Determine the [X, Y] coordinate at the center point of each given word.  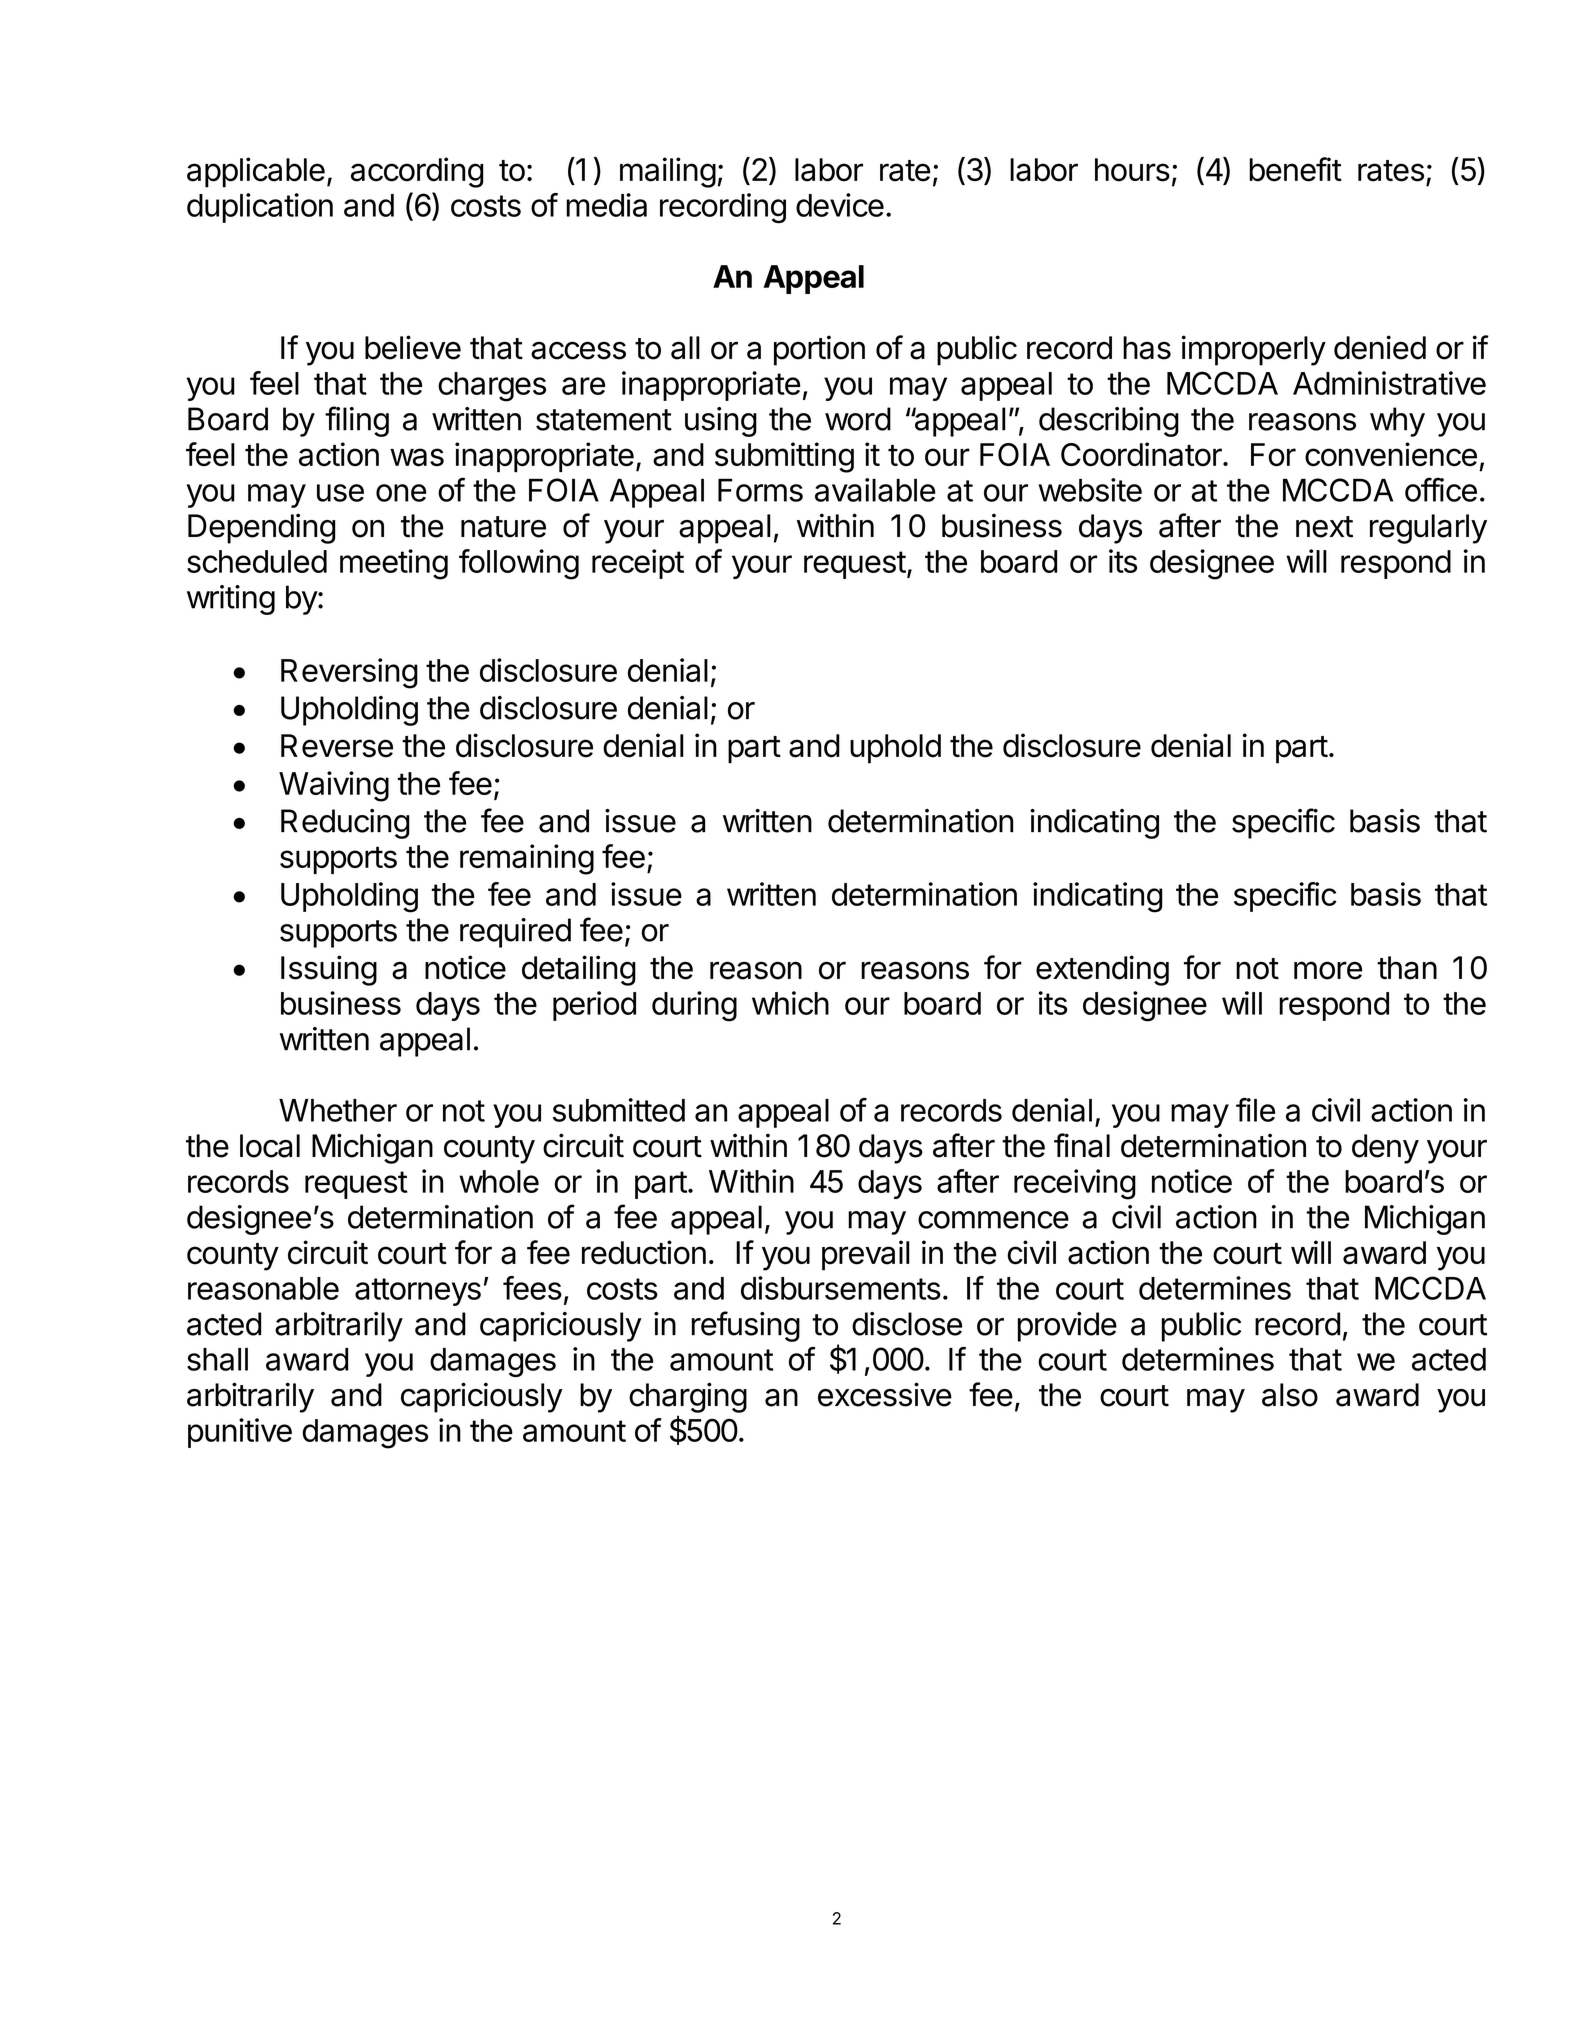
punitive [240, 1433]
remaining [527, 859]
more [1328, 970]
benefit [1295, 169]
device [840, 205]
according [417, 172]
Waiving [334, 786]
